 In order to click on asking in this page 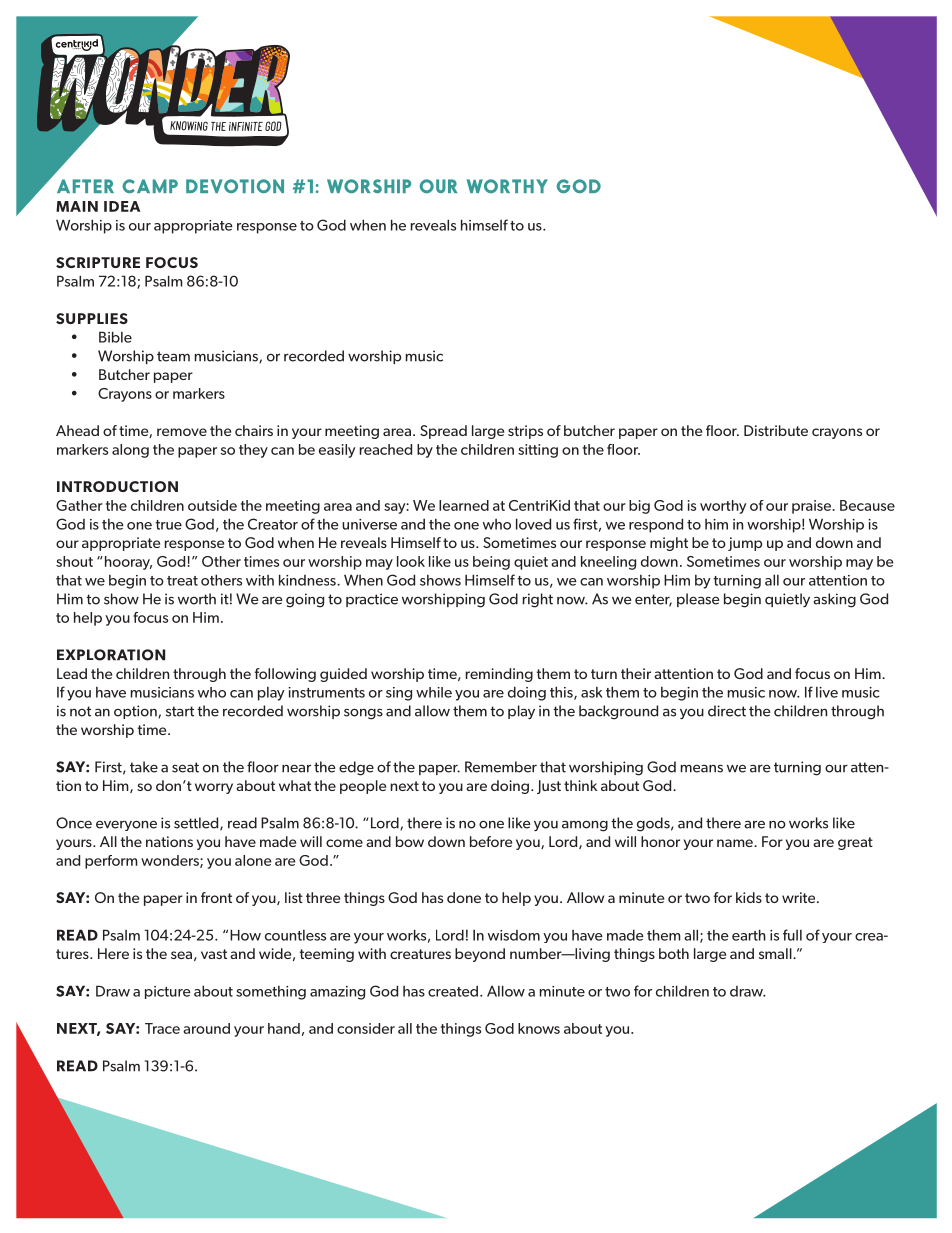, I will do `click(834, 600)`.
